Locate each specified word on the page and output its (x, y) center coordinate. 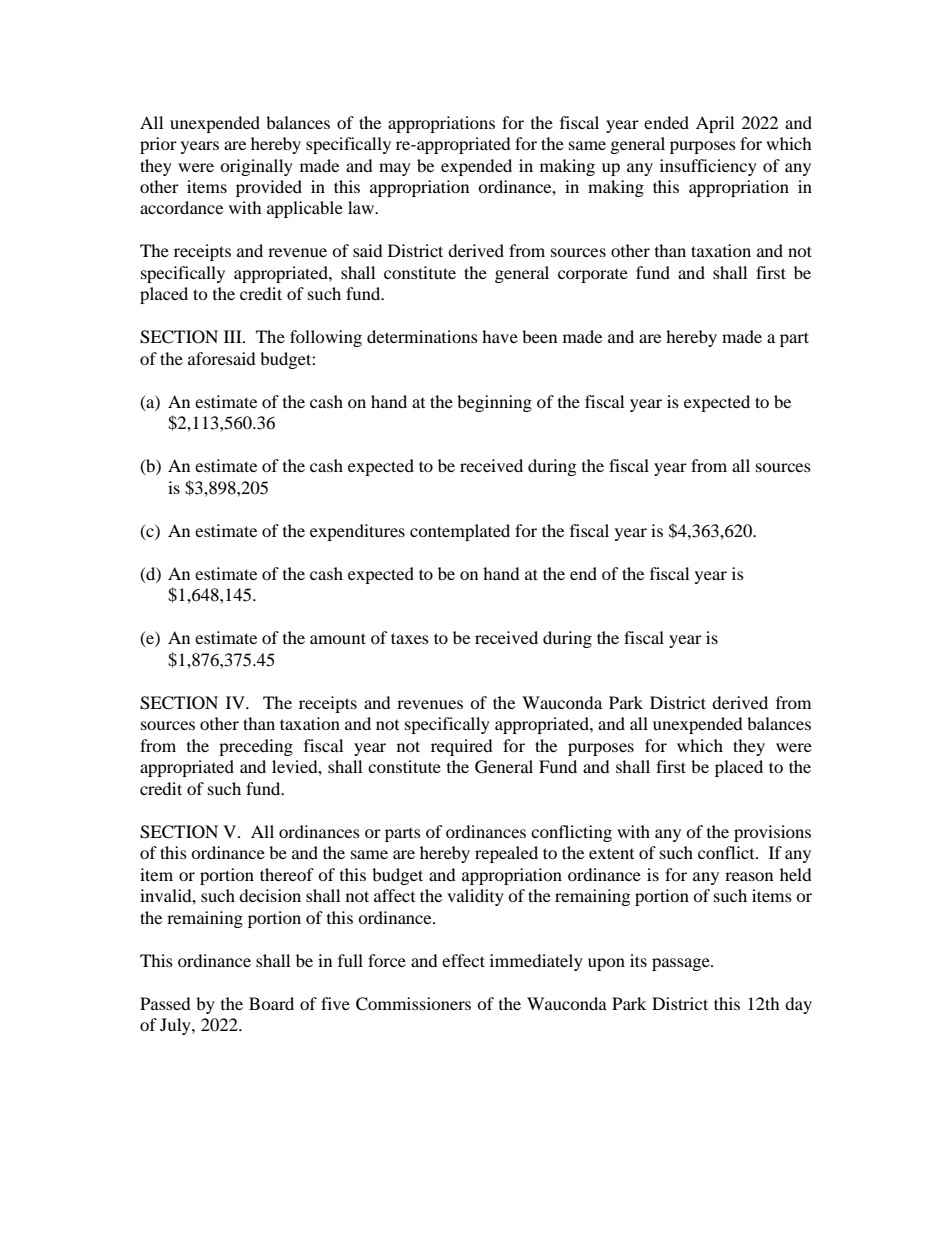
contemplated (460, 532)
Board (271, 1003)
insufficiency (708, 167)
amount (338, 638)
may (395, 169)
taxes (410, 638)
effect (463, 960)
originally (256, 167)
